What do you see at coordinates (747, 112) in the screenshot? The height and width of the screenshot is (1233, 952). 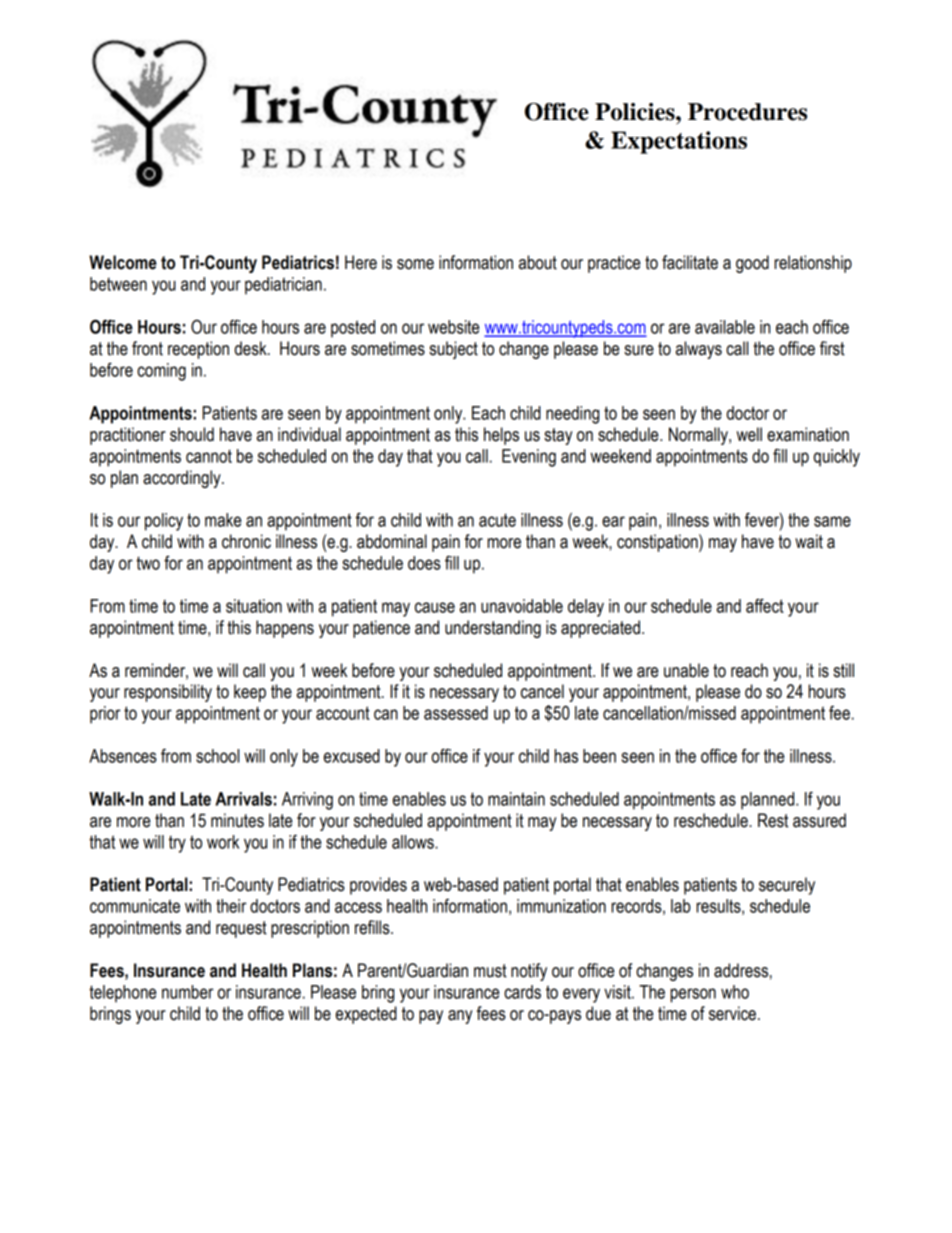 I see `Procedures` at bounding box center [747, 112].
